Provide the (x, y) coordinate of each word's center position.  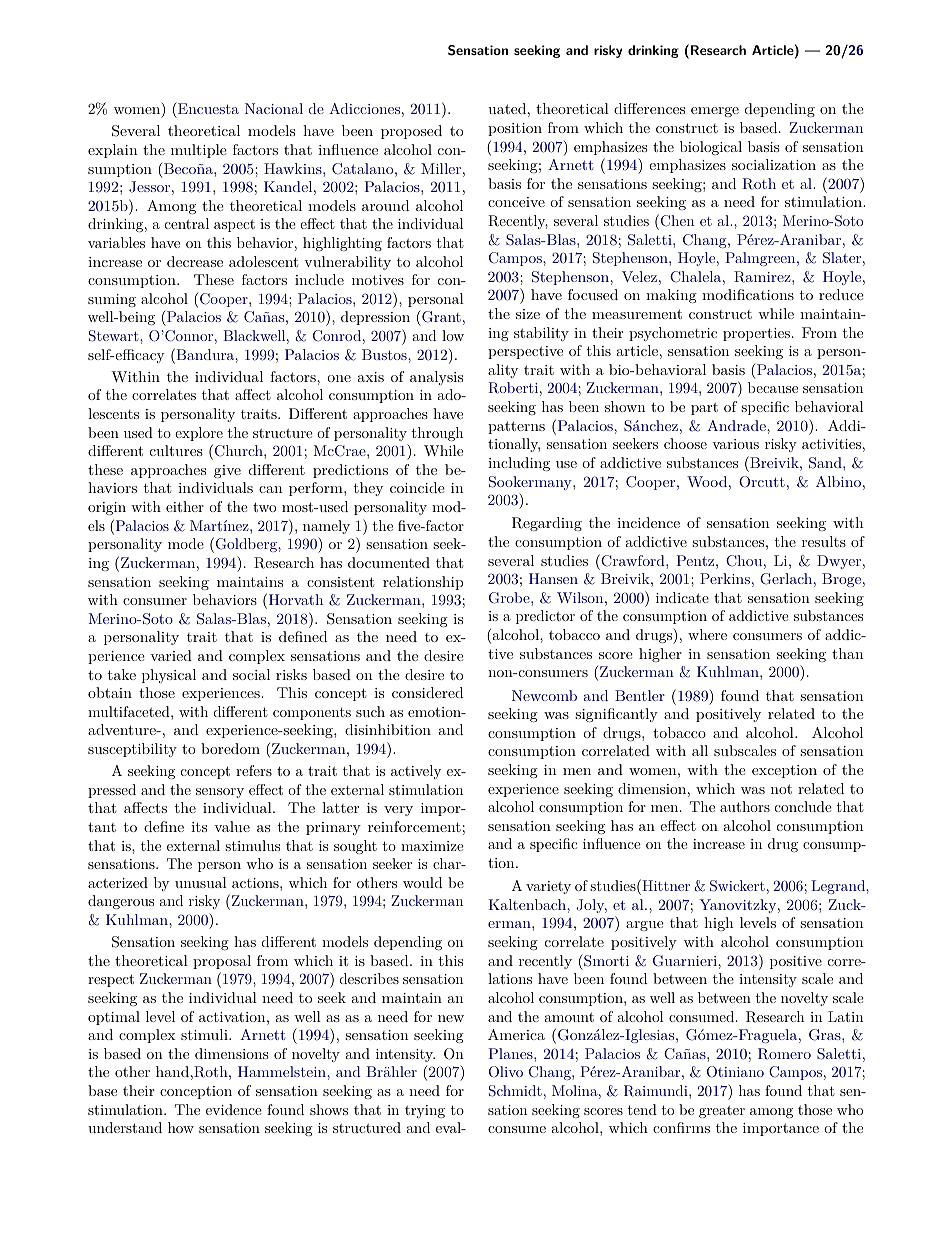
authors (745, 806)
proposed (411, 132)
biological (711, 148)
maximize (432, 846)
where (707, 634)
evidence (234, 1109)
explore (199, 434)
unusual (201, 882)
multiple (199, 151)
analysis (436, 378)
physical (169, 676)
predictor (545, 617)
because (773, 387)
